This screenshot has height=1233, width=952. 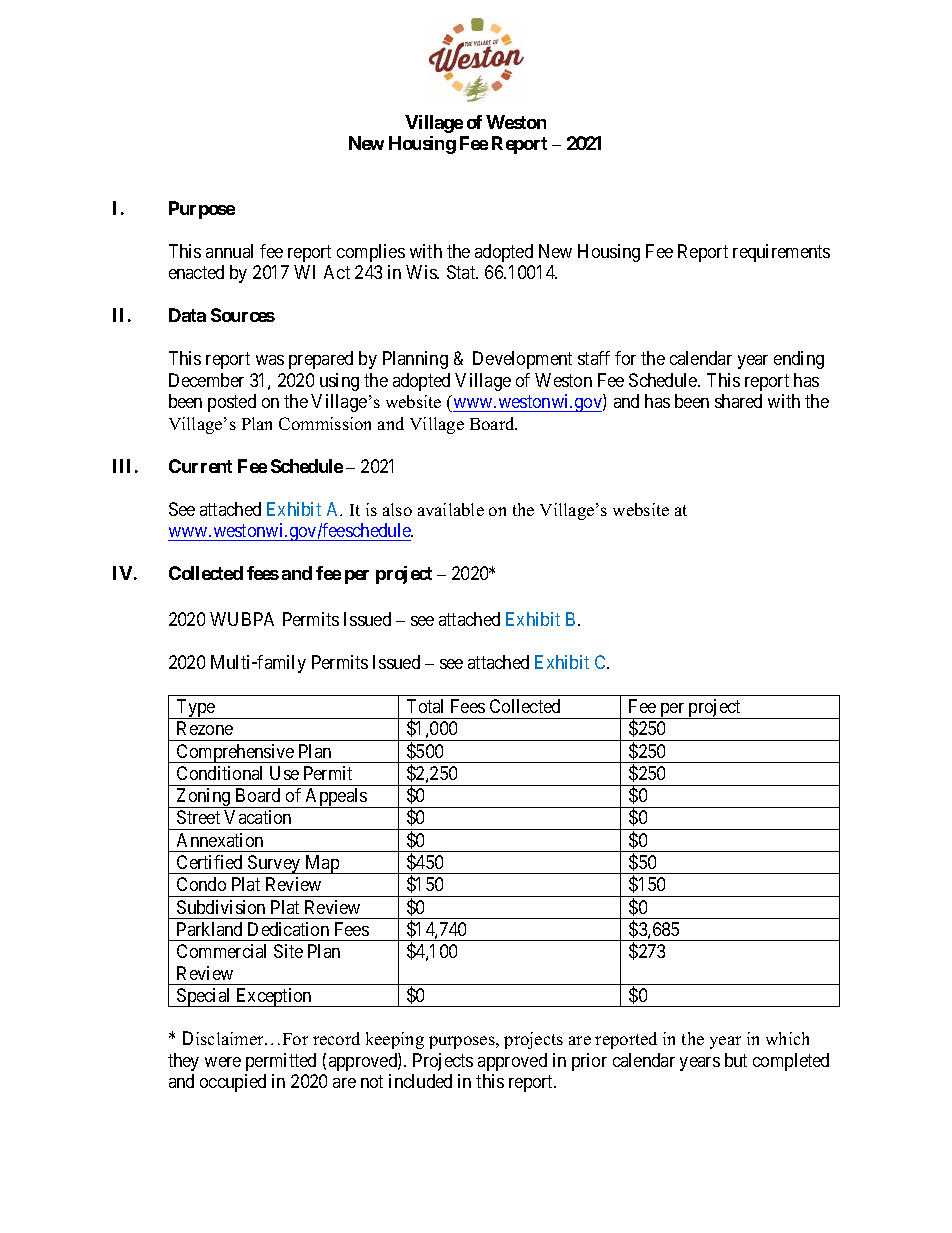 What do you see at coordinates (462, 272) in the screenshot?
I see `Stat` at bounding box center [462, 272].
